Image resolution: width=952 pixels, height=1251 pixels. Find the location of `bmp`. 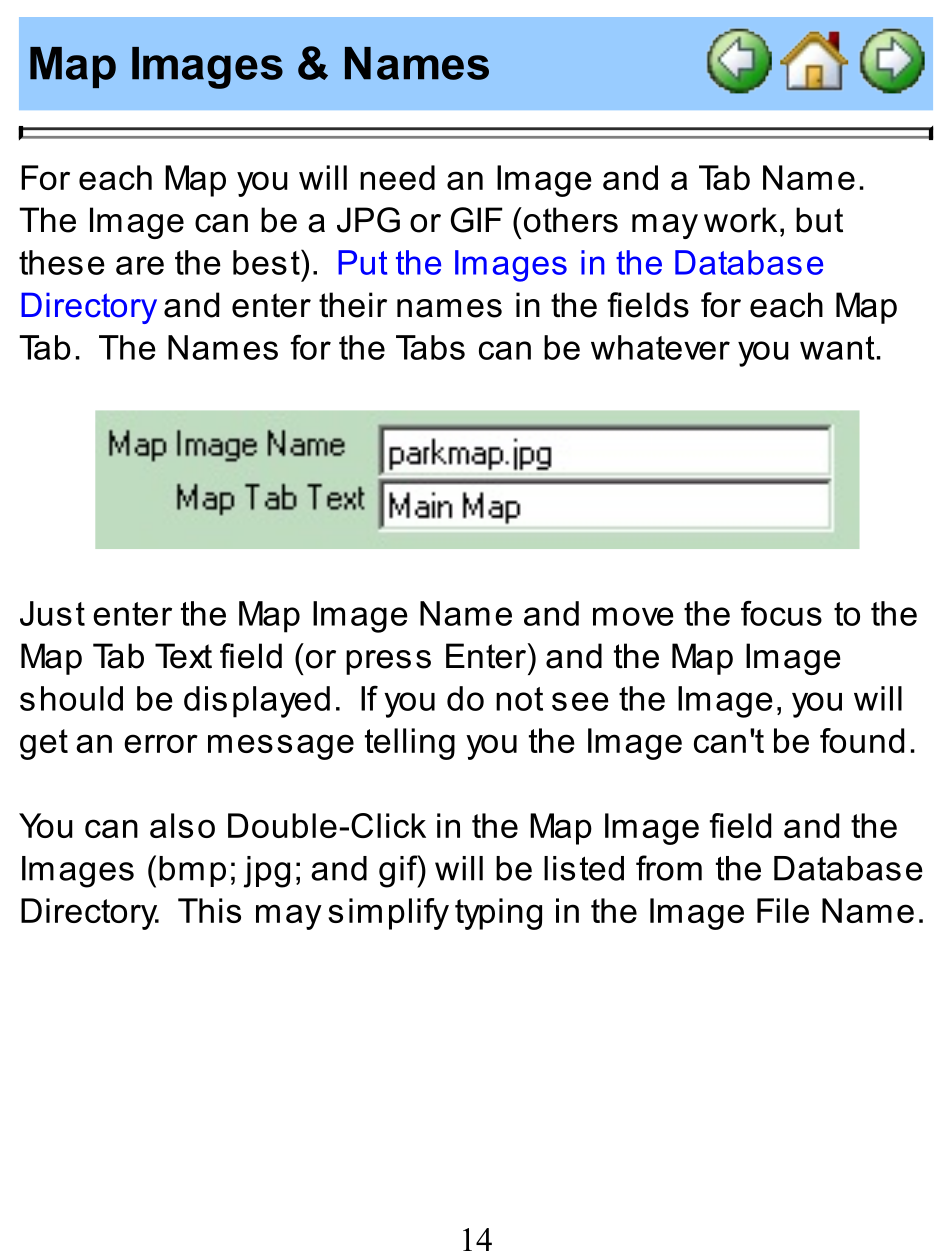

bmp is located at coordinates (192, 871).
